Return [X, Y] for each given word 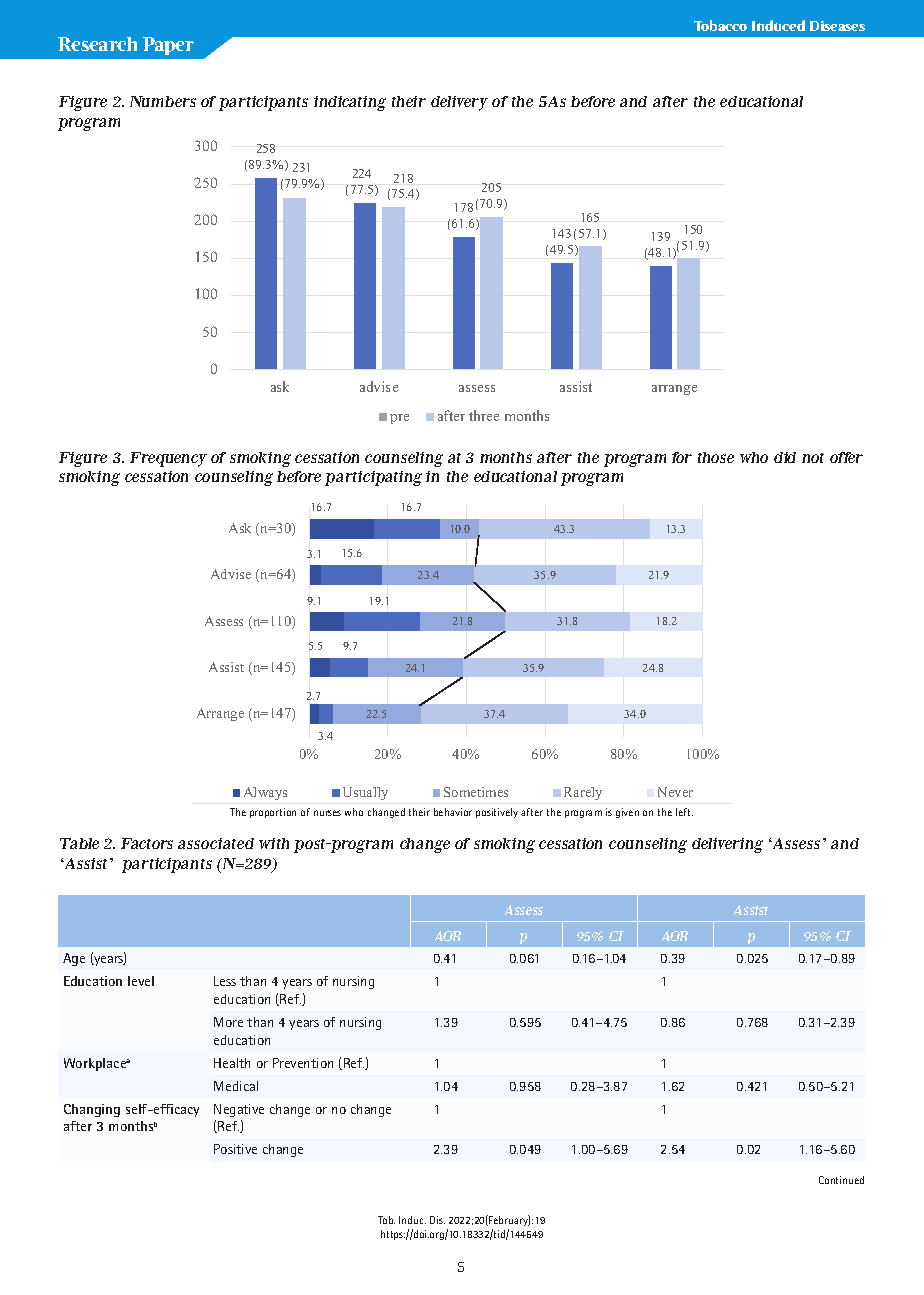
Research [97, 44]
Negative [239, 1110]
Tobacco [720, 25]
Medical [236, 1086]
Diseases [837, 26]
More [228, 1022]
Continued [841, 1180]
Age [74, 959]
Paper [168, 46]
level [141, 981]
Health [232, 1063]
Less [225, 981]
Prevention [303, 1063]
